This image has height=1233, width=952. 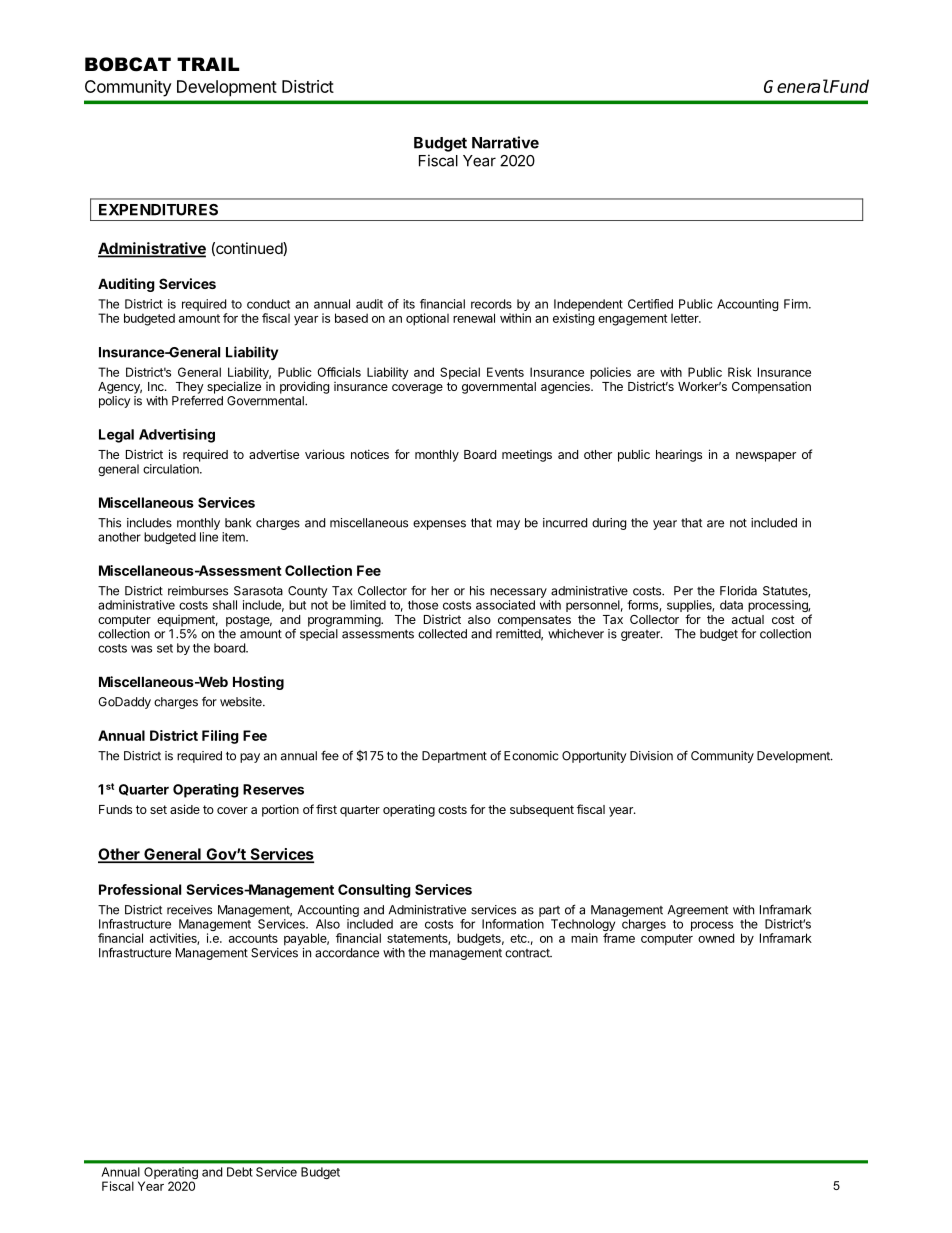 I want to click on TRAIL, so click(x=208, y=64).
